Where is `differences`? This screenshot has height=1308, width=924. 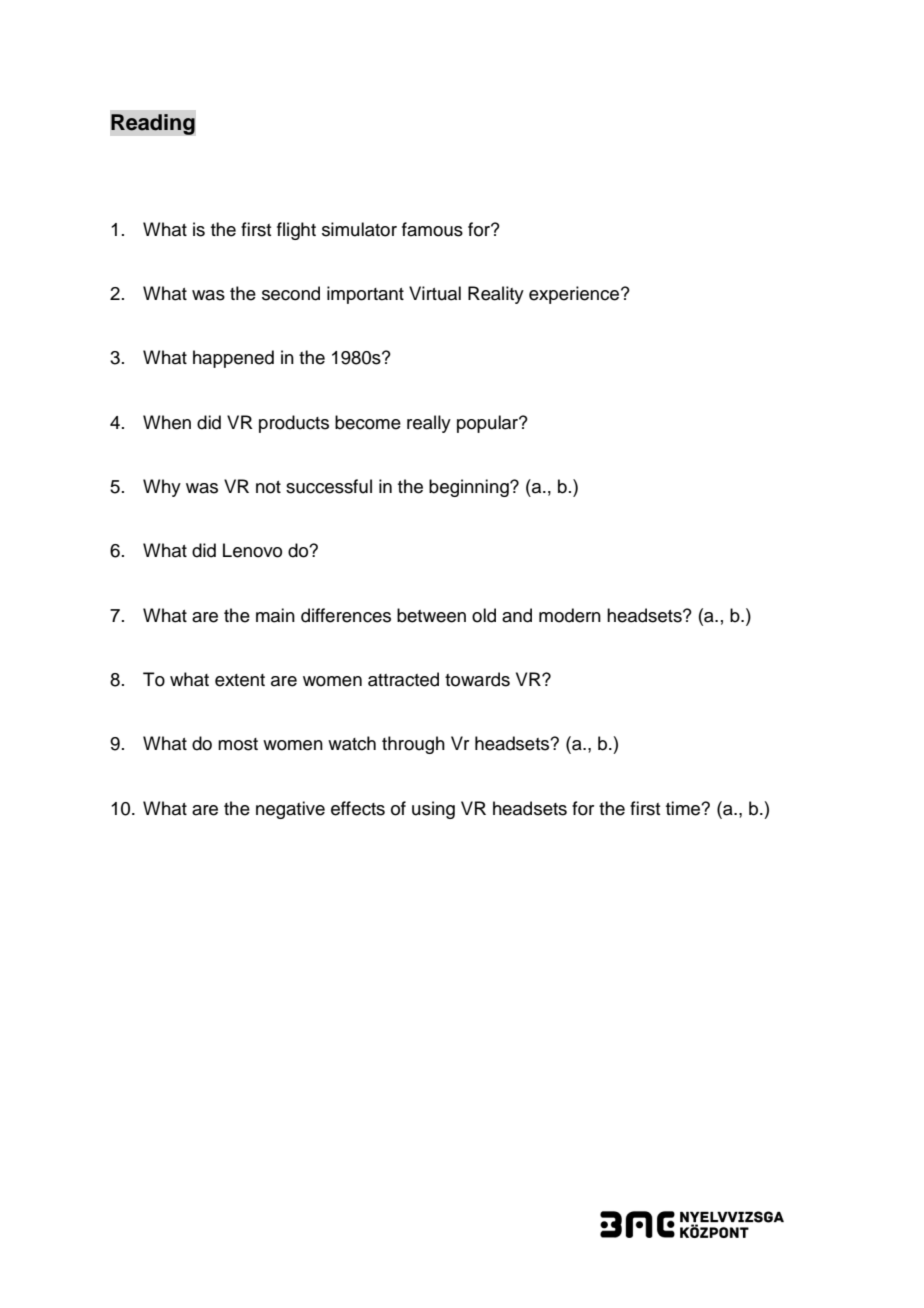 differences is located at coordinates (346, 615).
